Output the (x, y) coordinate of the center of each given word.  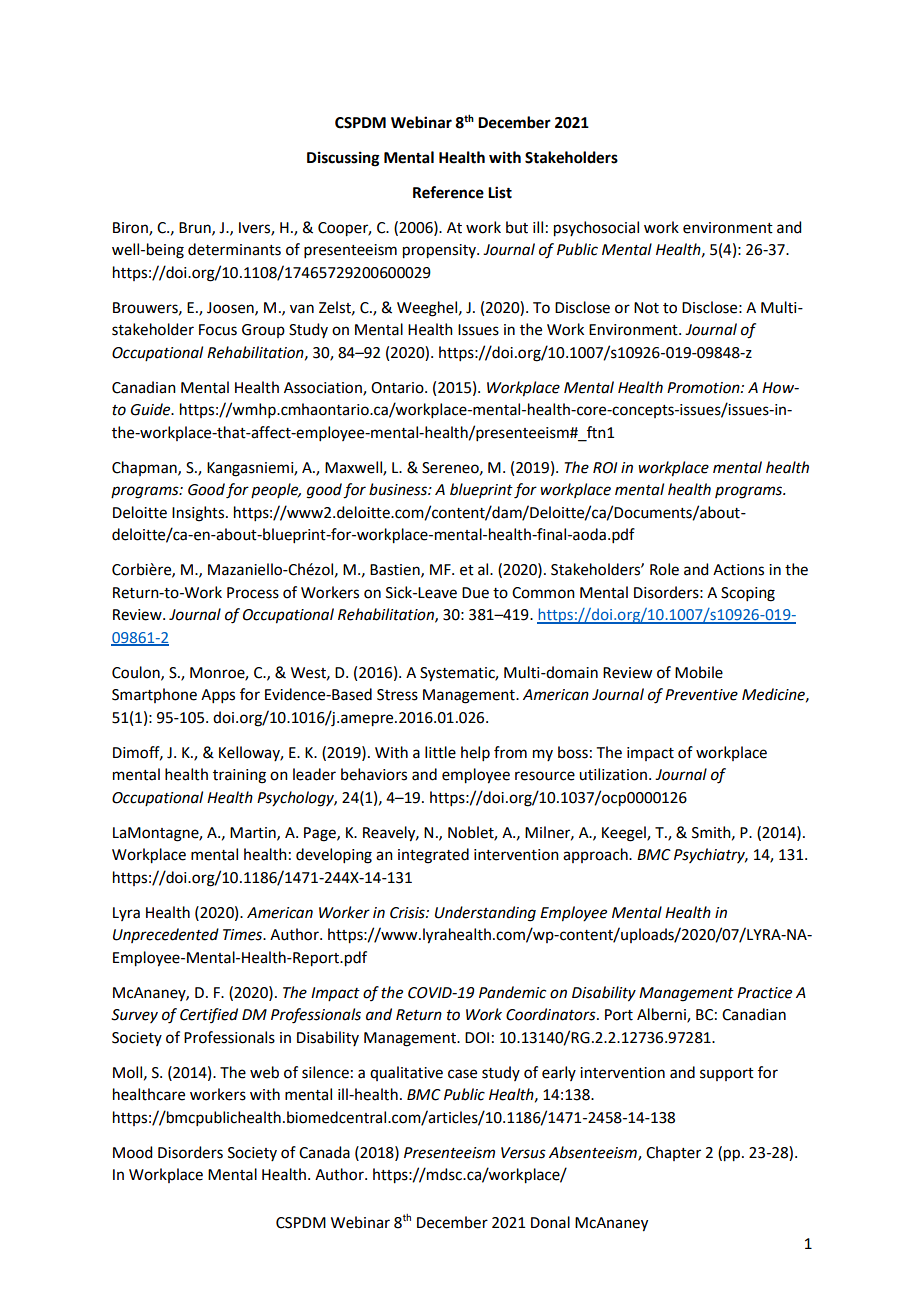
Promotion (704, 388)
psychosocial (596, 229)
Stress (397, 695)
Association (324, 388)
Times (243, 935)
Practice (764, 993)
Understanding (485, 914)
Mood (132, 1152)
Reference (448, 192)
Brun (196, 228)
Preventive (701, 695)
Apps (218, 696)
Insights (199, 514)
